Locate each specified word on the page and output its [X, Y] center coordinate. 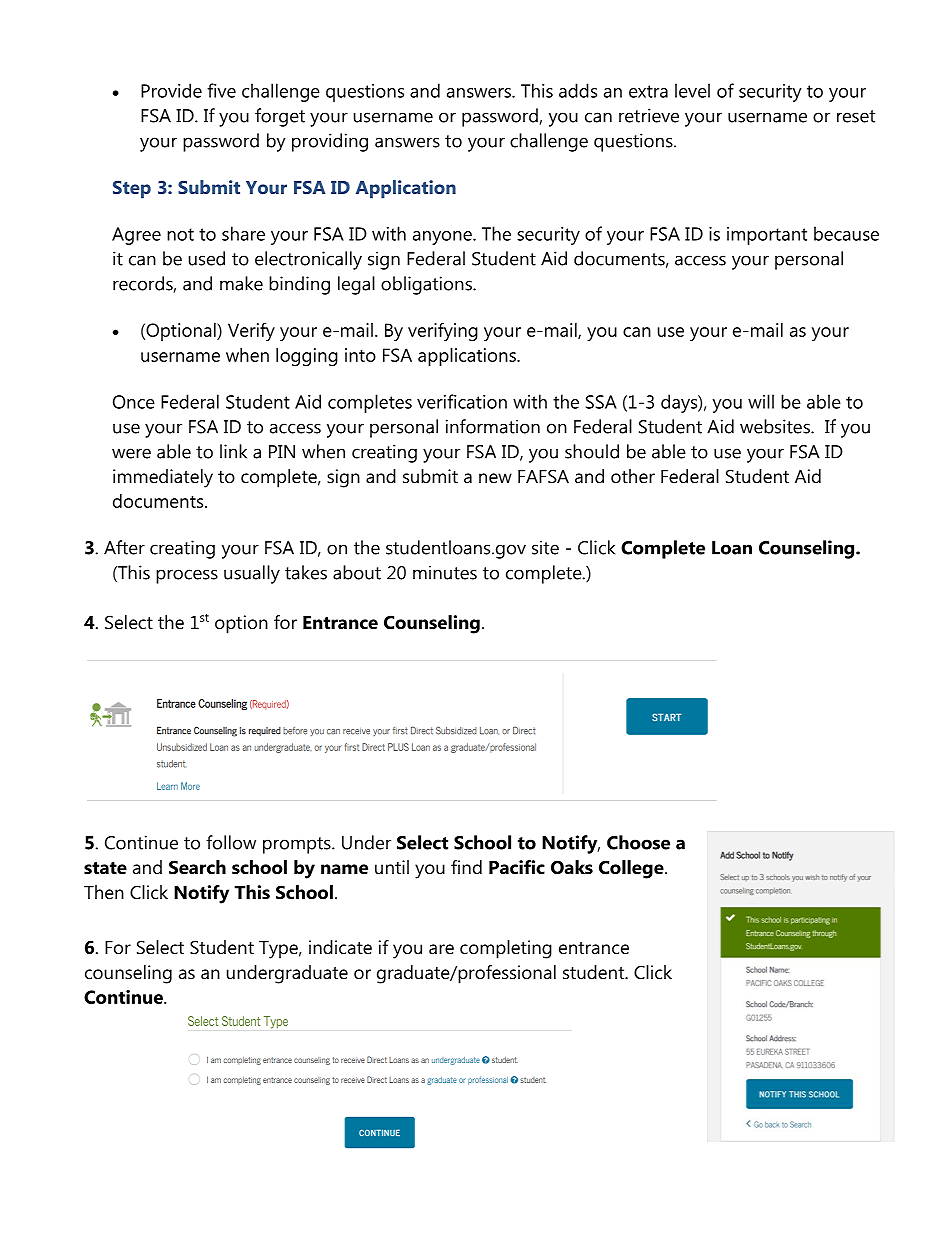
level [692, 90]
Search [197, 867]
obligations [427, 285]
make [241, 283]
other [633, 476]
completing [506, 949]
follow [231, 842]
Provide [171, 90]
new [495, 478]
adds [578, 90]
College [632, 869]
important [767, 236]
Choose [638, 842]
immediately [163, 478]
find [466, 867]
